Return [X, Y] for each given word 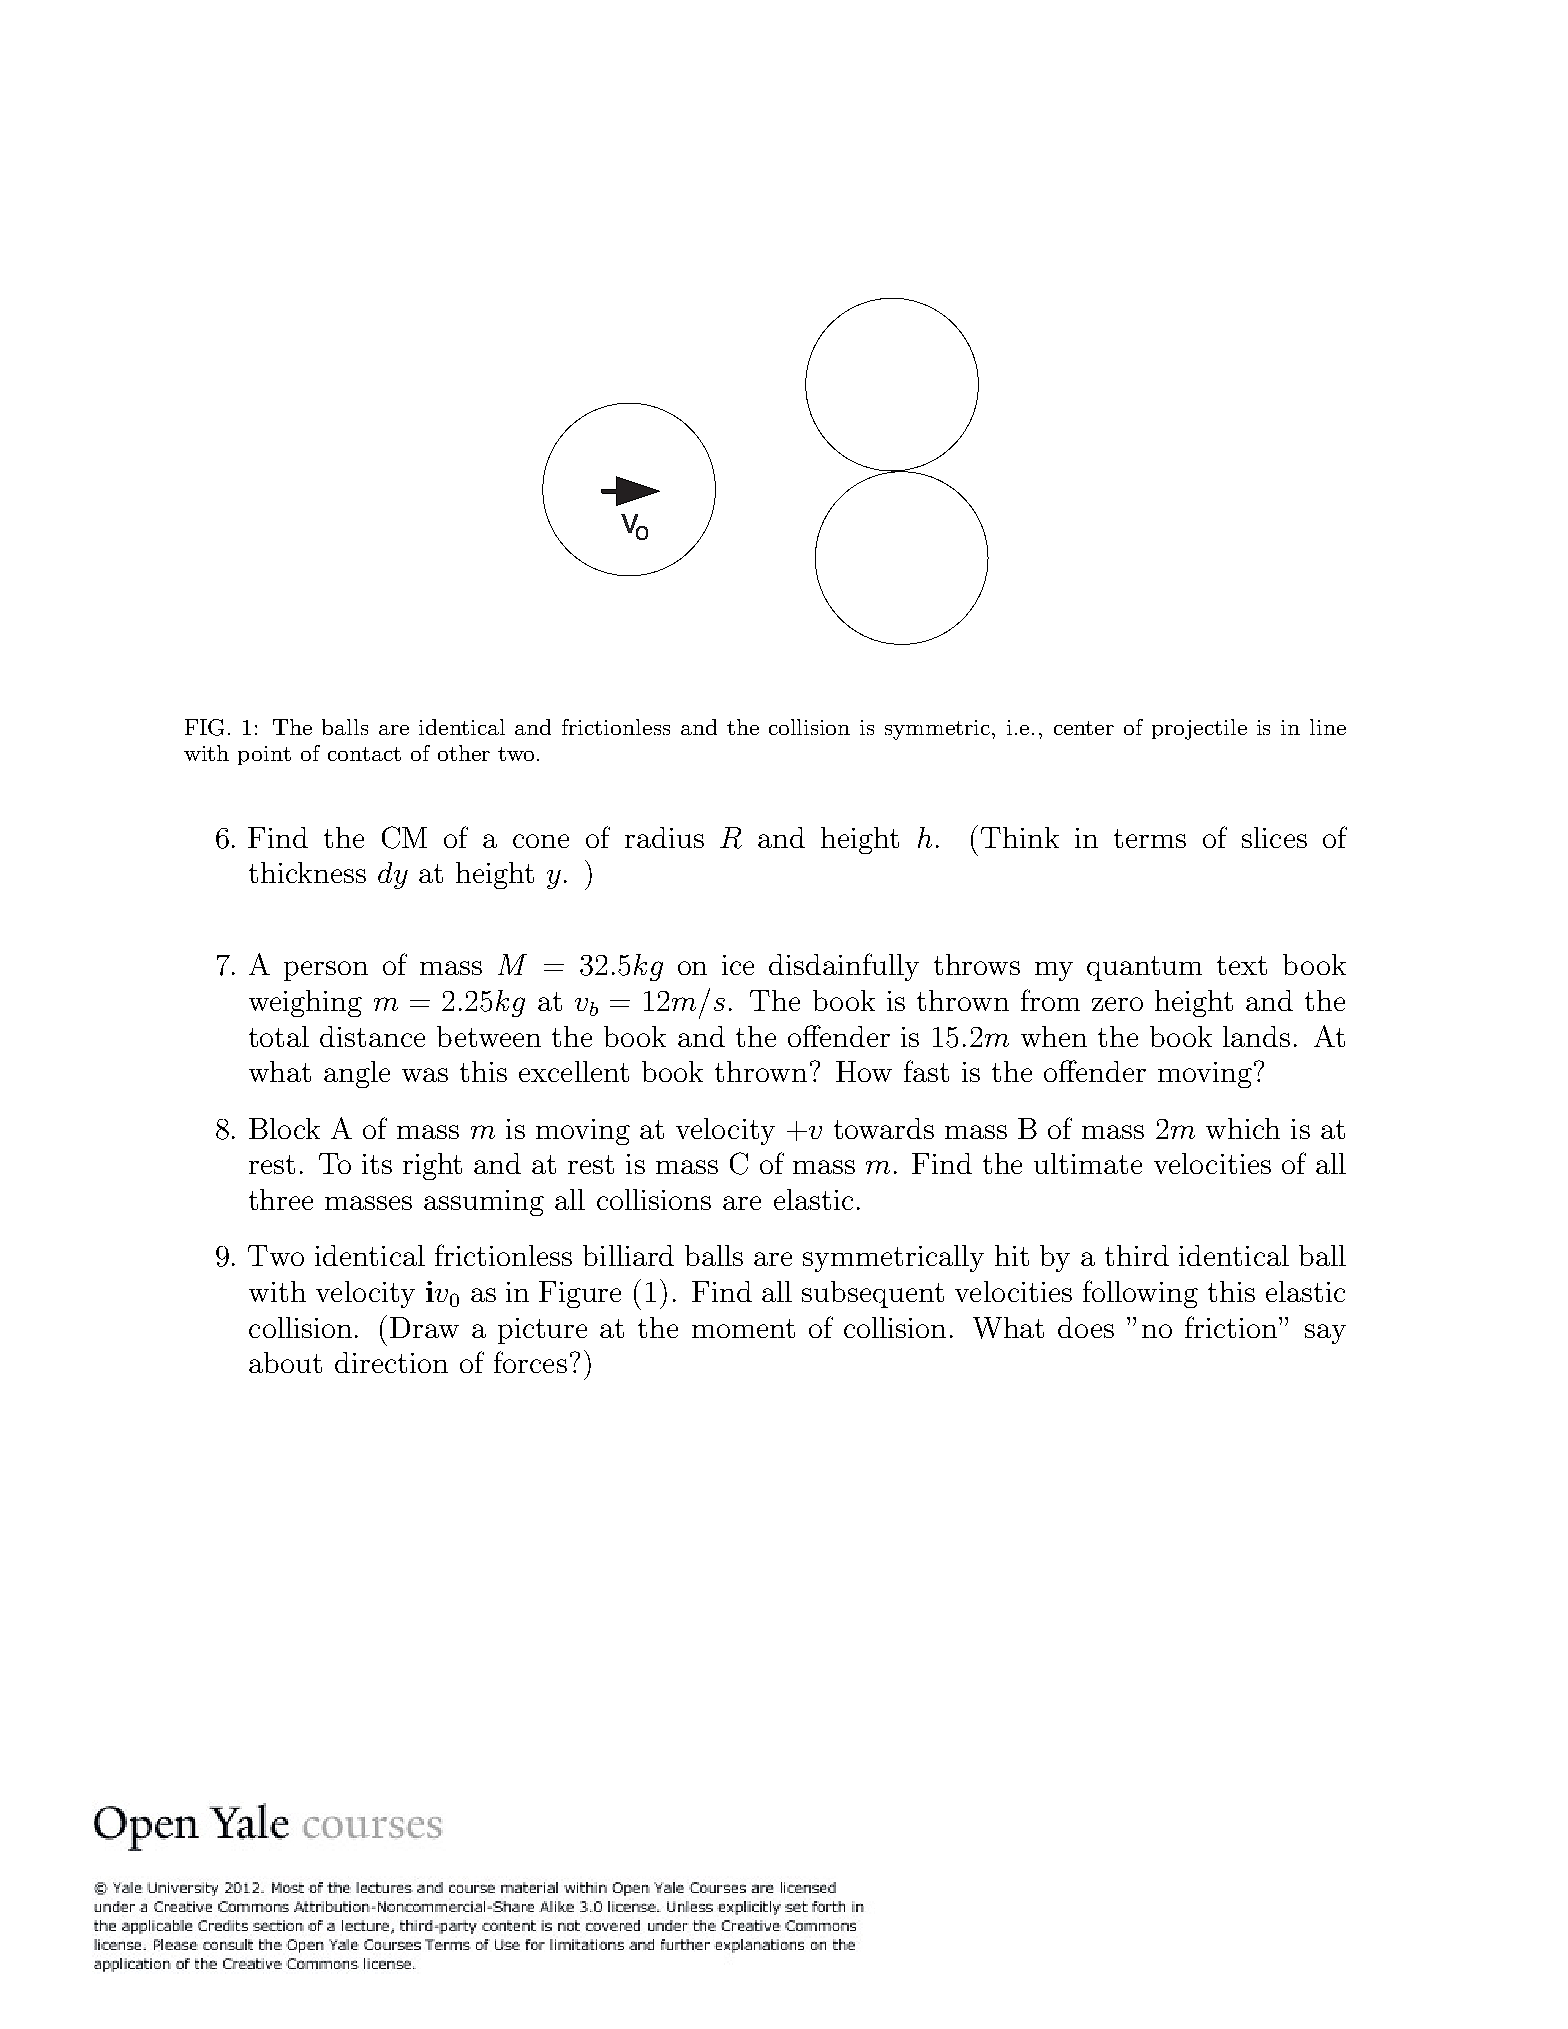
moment [743, 1328]
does [1086, 1327]
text [1242, 965]
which [1243, 1128]
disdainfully [844, 967]
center [1084, 728]
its [377, 1164]
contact [364, 754]
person [326, 971]
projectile [1199, 729]
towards [884, 1128]
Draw [424, 1327]
